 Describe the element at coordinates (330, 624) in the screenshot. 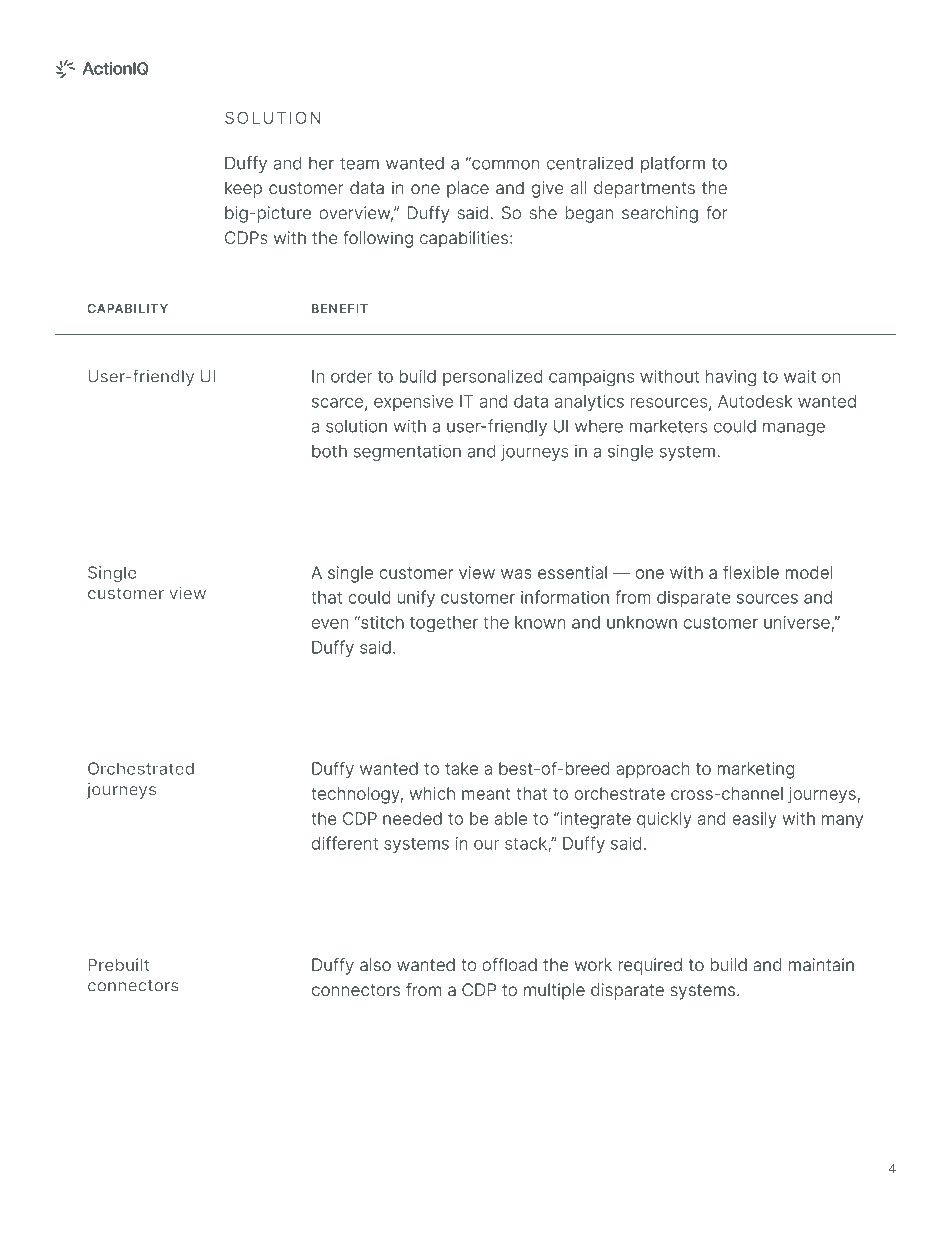

I see `even` at that location.
